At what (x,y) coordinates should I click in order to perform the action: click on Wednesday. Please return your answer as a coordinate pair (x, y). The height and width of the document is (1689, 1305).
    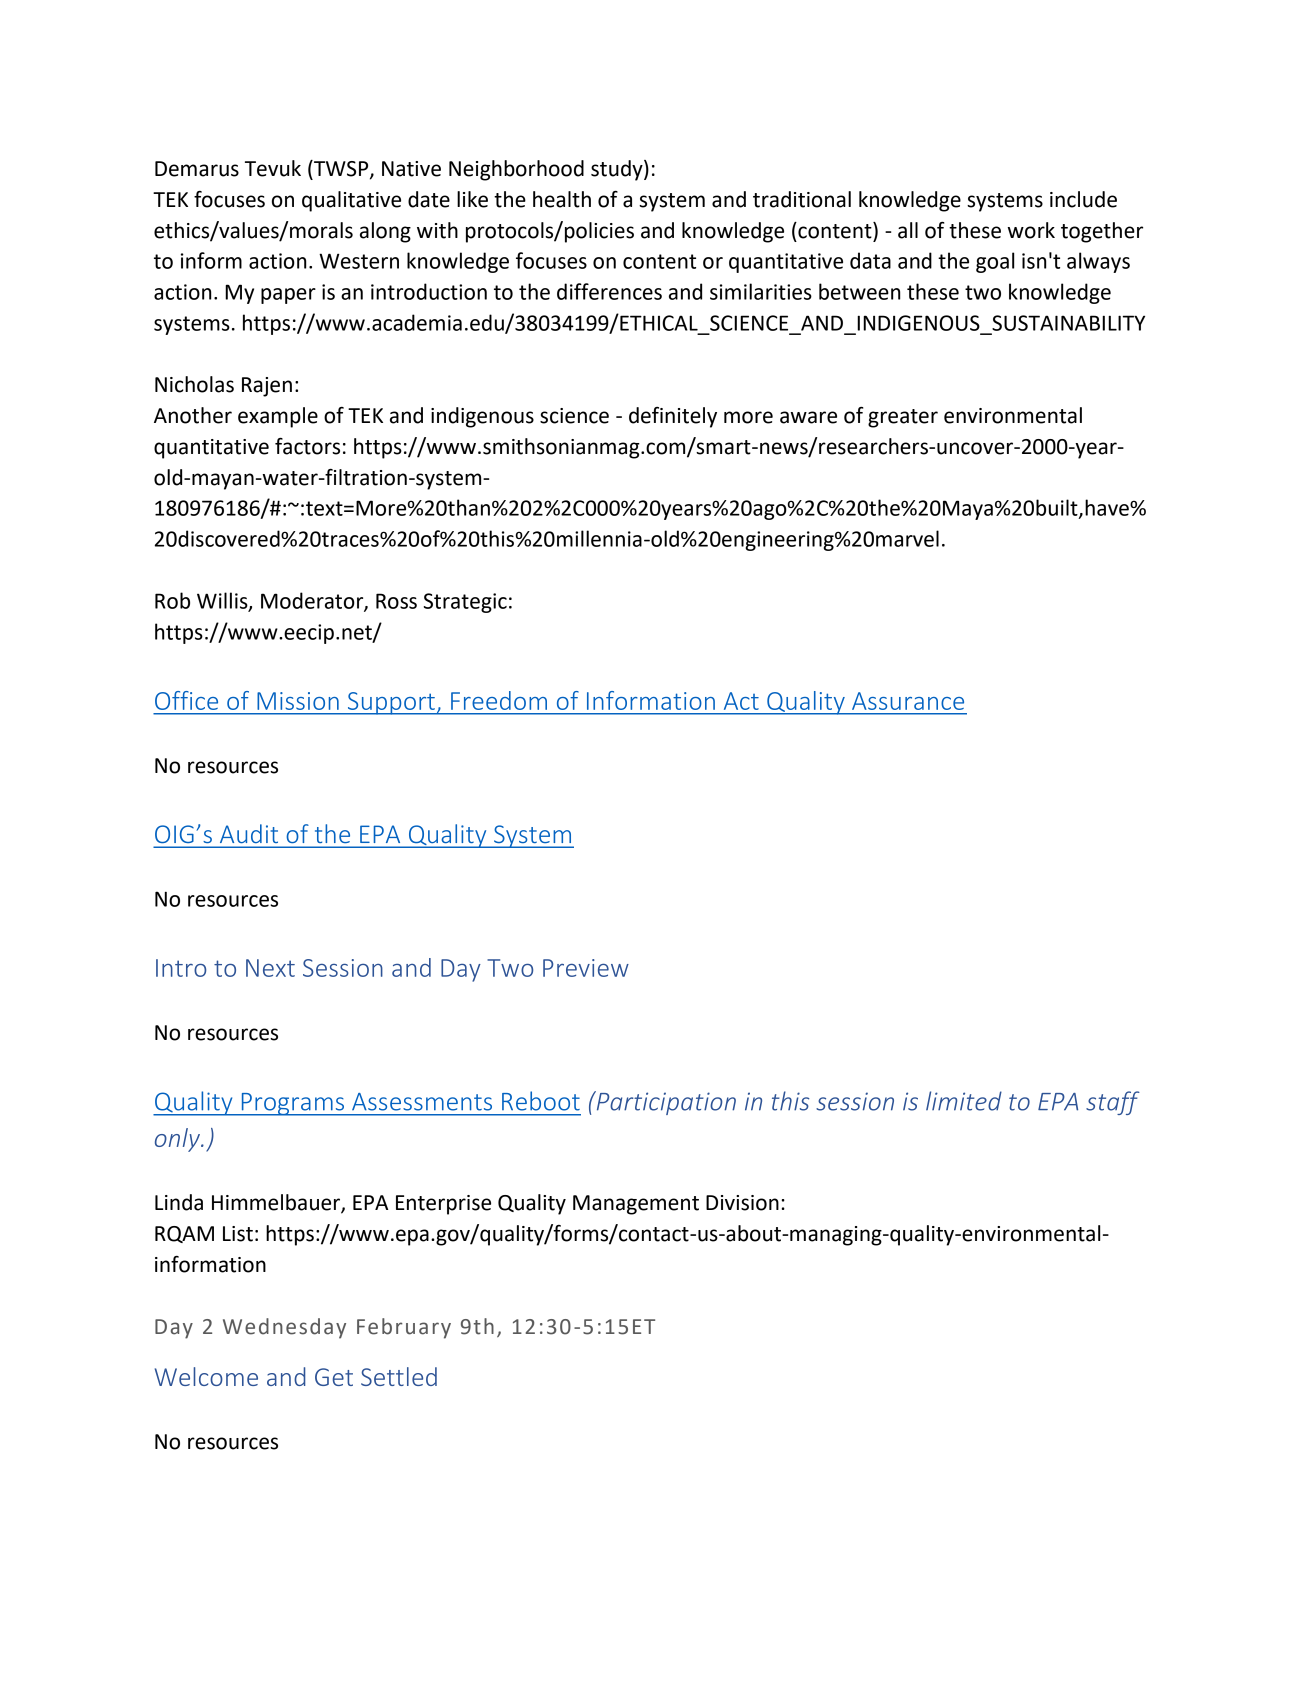
    Looking at the image, I should click on (284, 1328).
